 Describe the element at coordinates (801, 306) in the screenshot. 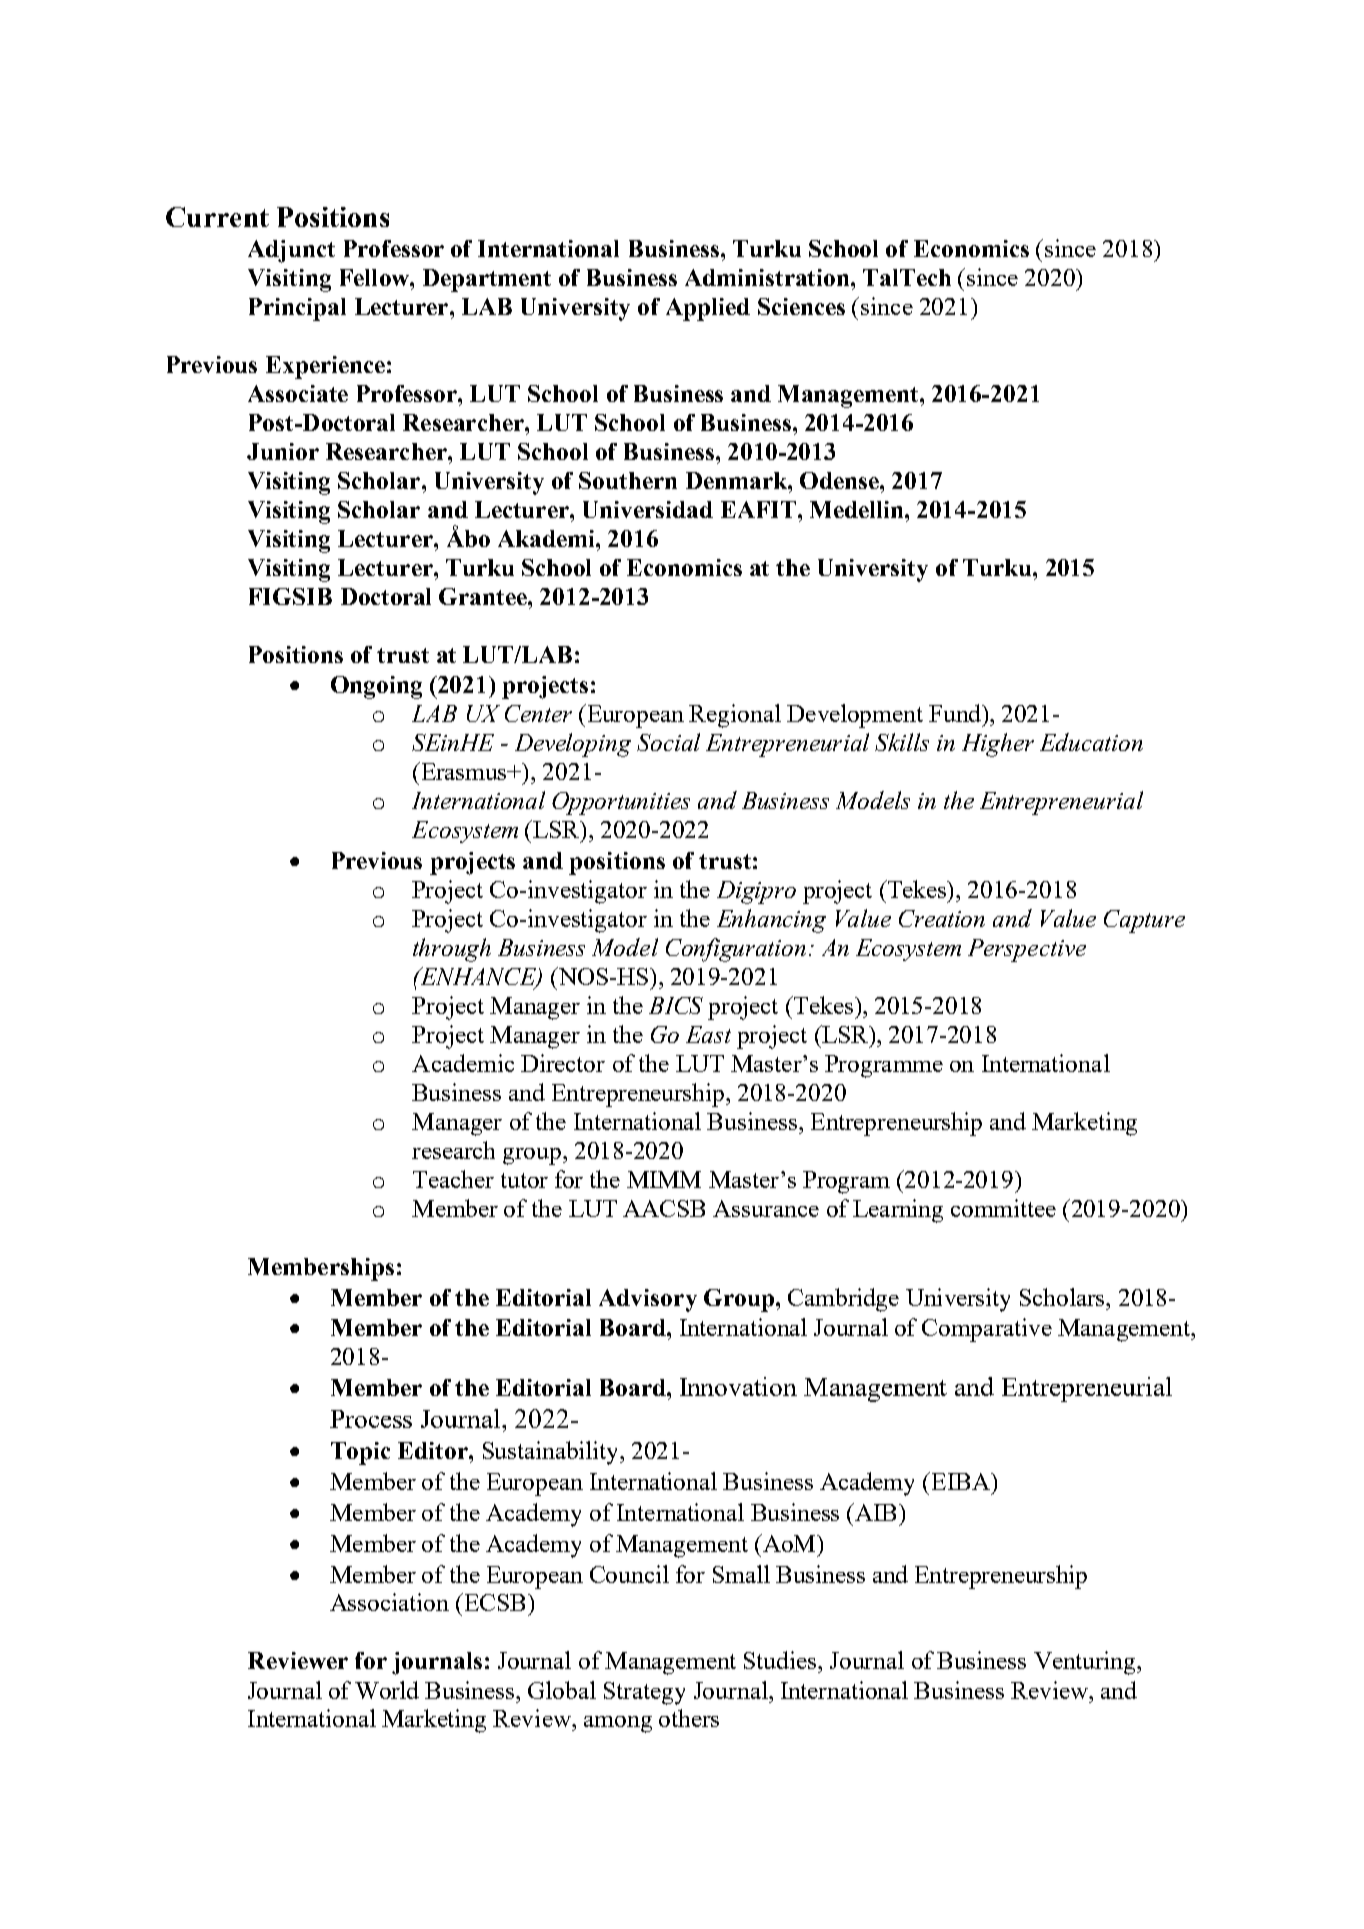

I see `Sciences` at that location.
